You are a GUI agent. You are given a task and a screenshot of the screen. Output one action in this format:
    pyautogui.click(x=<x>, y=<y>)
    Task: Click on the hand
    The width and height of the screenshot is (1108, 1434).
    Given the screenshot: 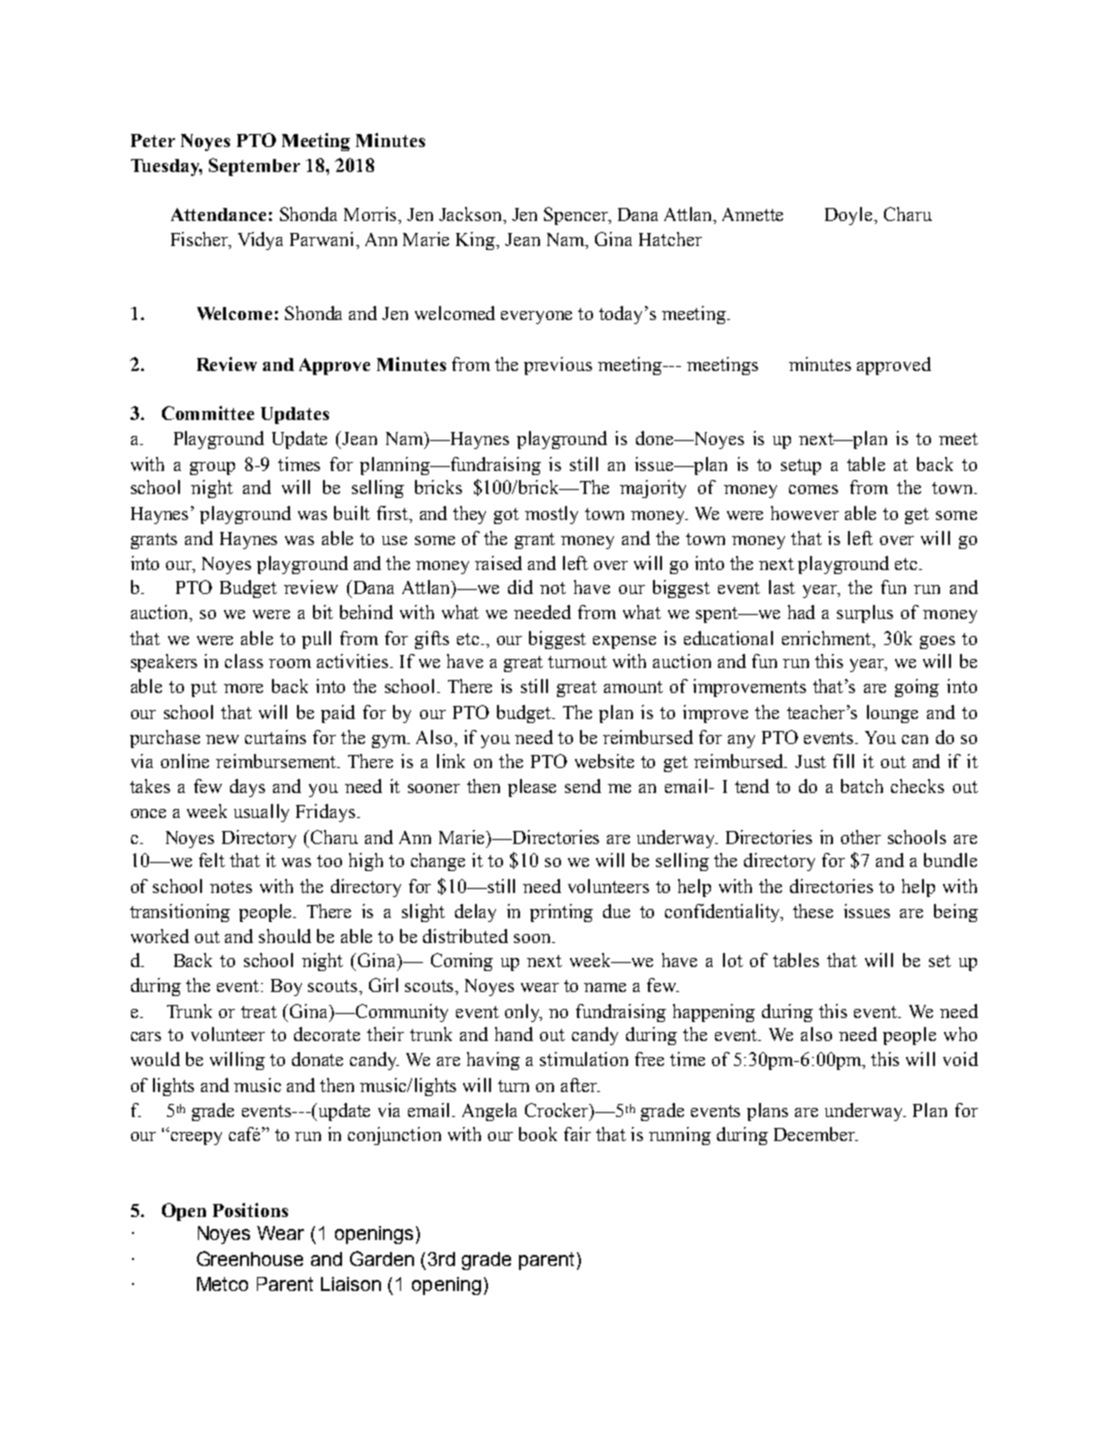 What is the action you would take?
    pyautogui.click(x=514, y=1034)
